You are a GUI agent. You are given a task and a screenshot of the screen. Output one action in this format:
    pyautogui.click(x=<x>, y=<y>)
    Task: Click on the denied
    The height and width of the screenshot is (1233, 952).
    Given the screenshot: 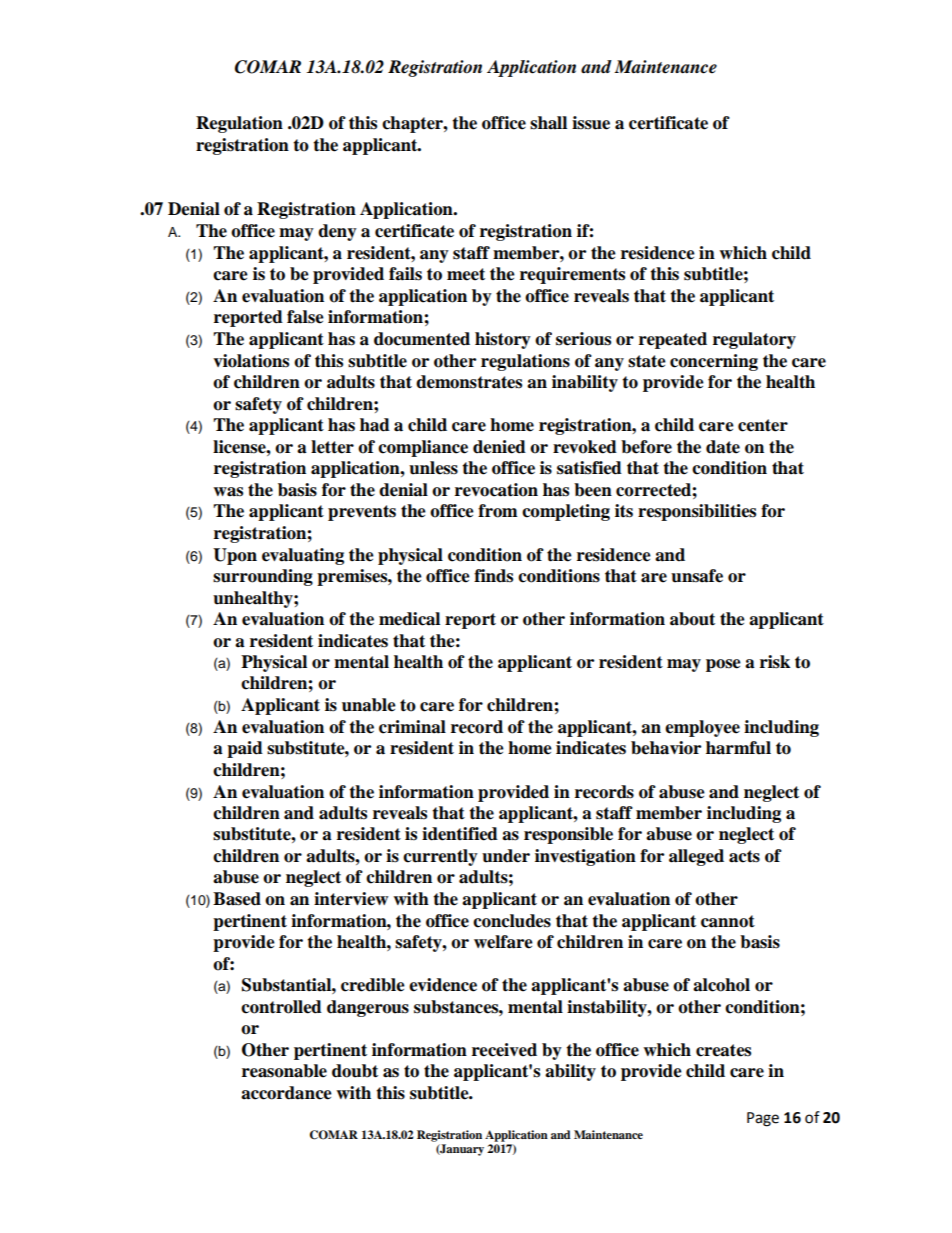 What is the action you would take?
    pyautogui.click(x=499, y=447)
